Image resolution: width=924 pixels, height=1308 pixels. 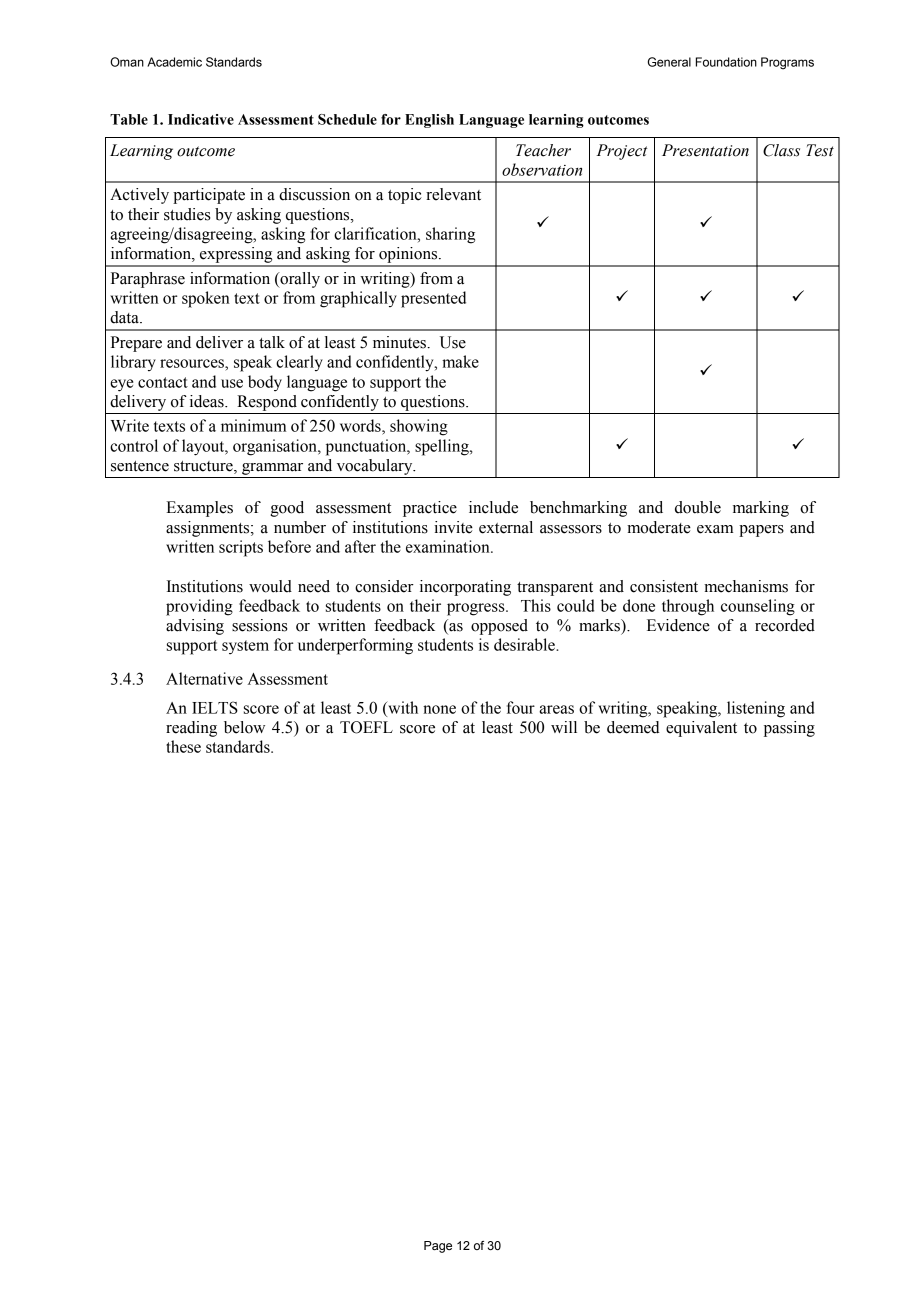 I want to click on Indicative, so click(x=201, y=119).
